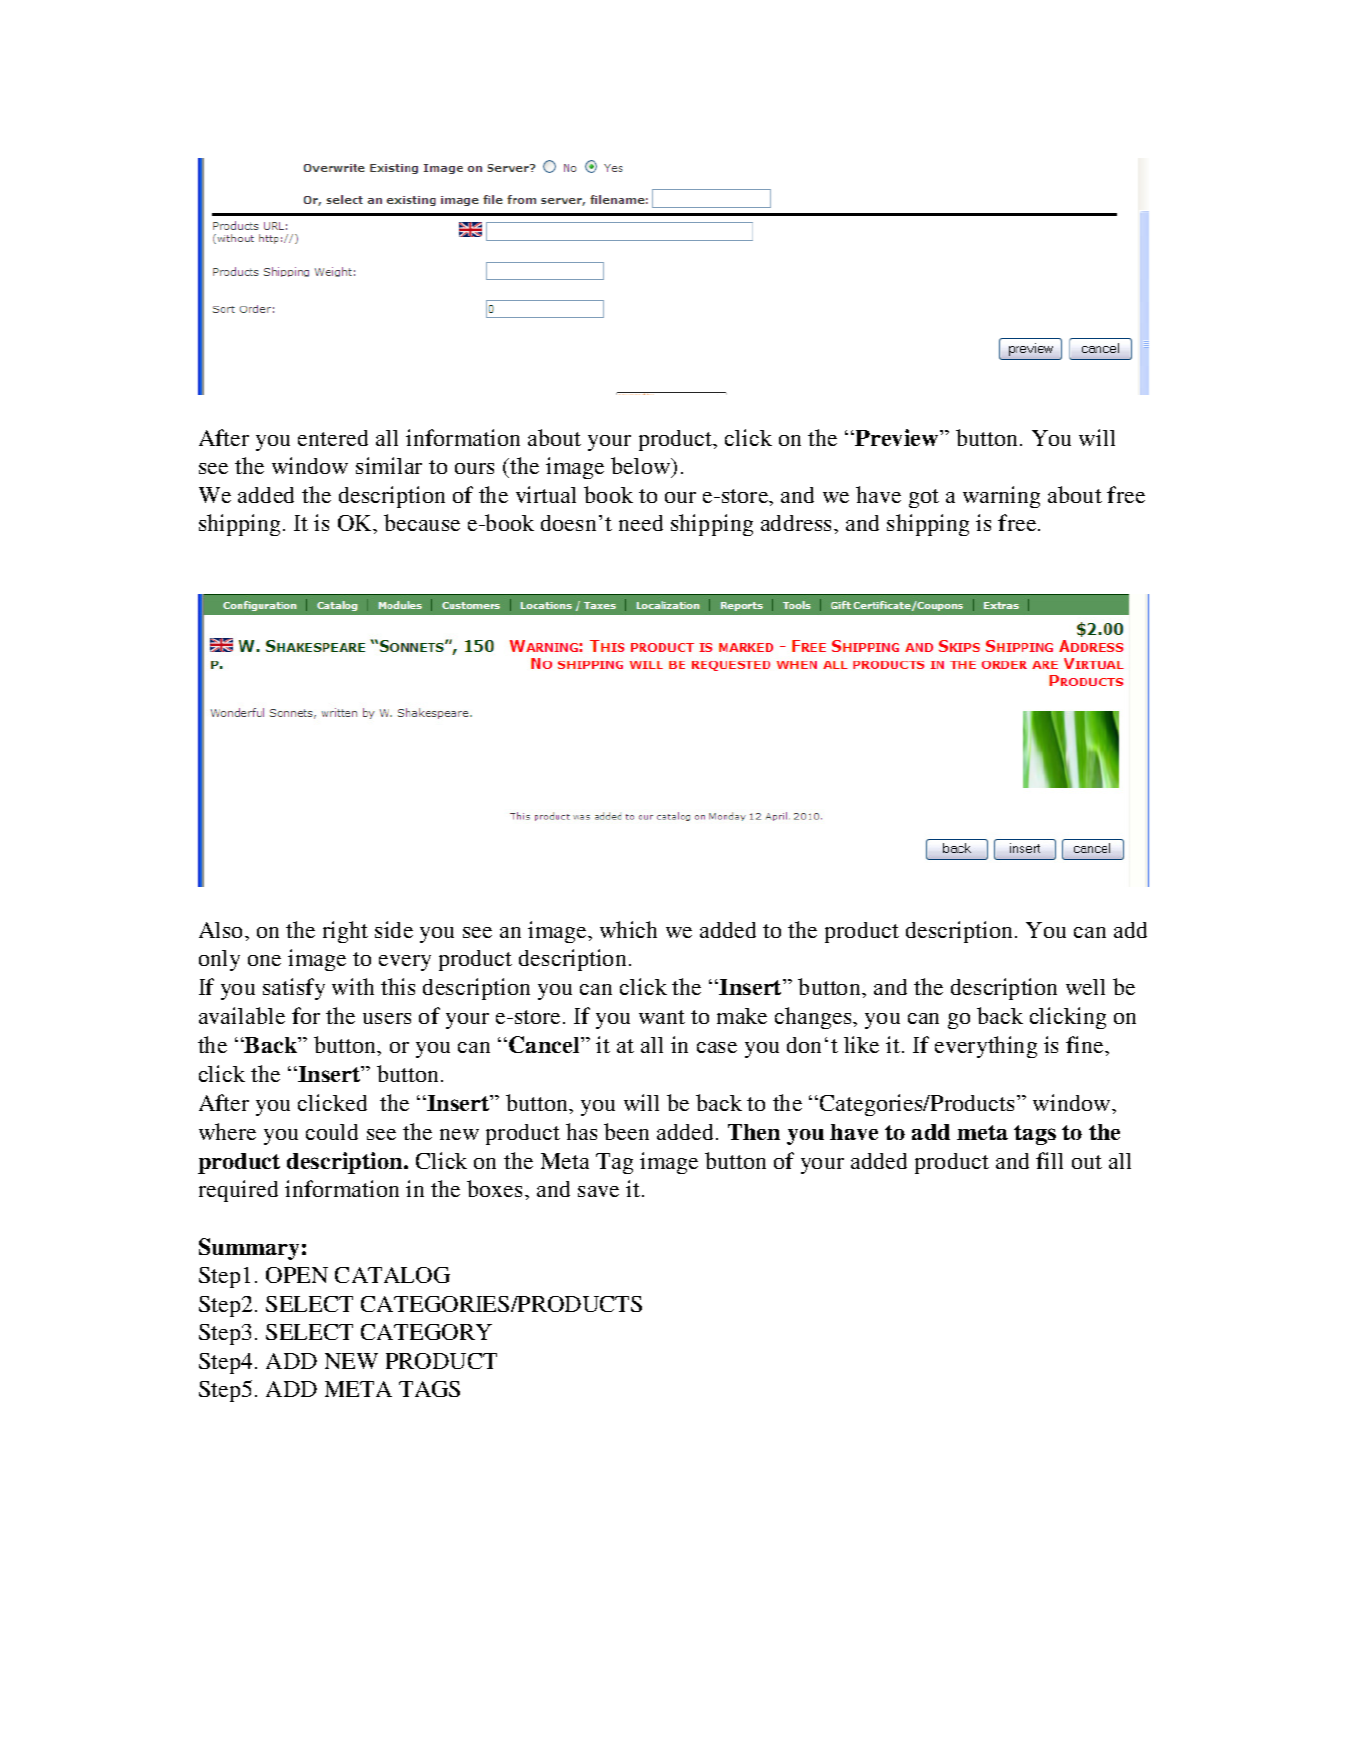 Image resolution: width=1347 pixels, height=1743 pixels. I want to click on fill, so click(1049, 1160).
